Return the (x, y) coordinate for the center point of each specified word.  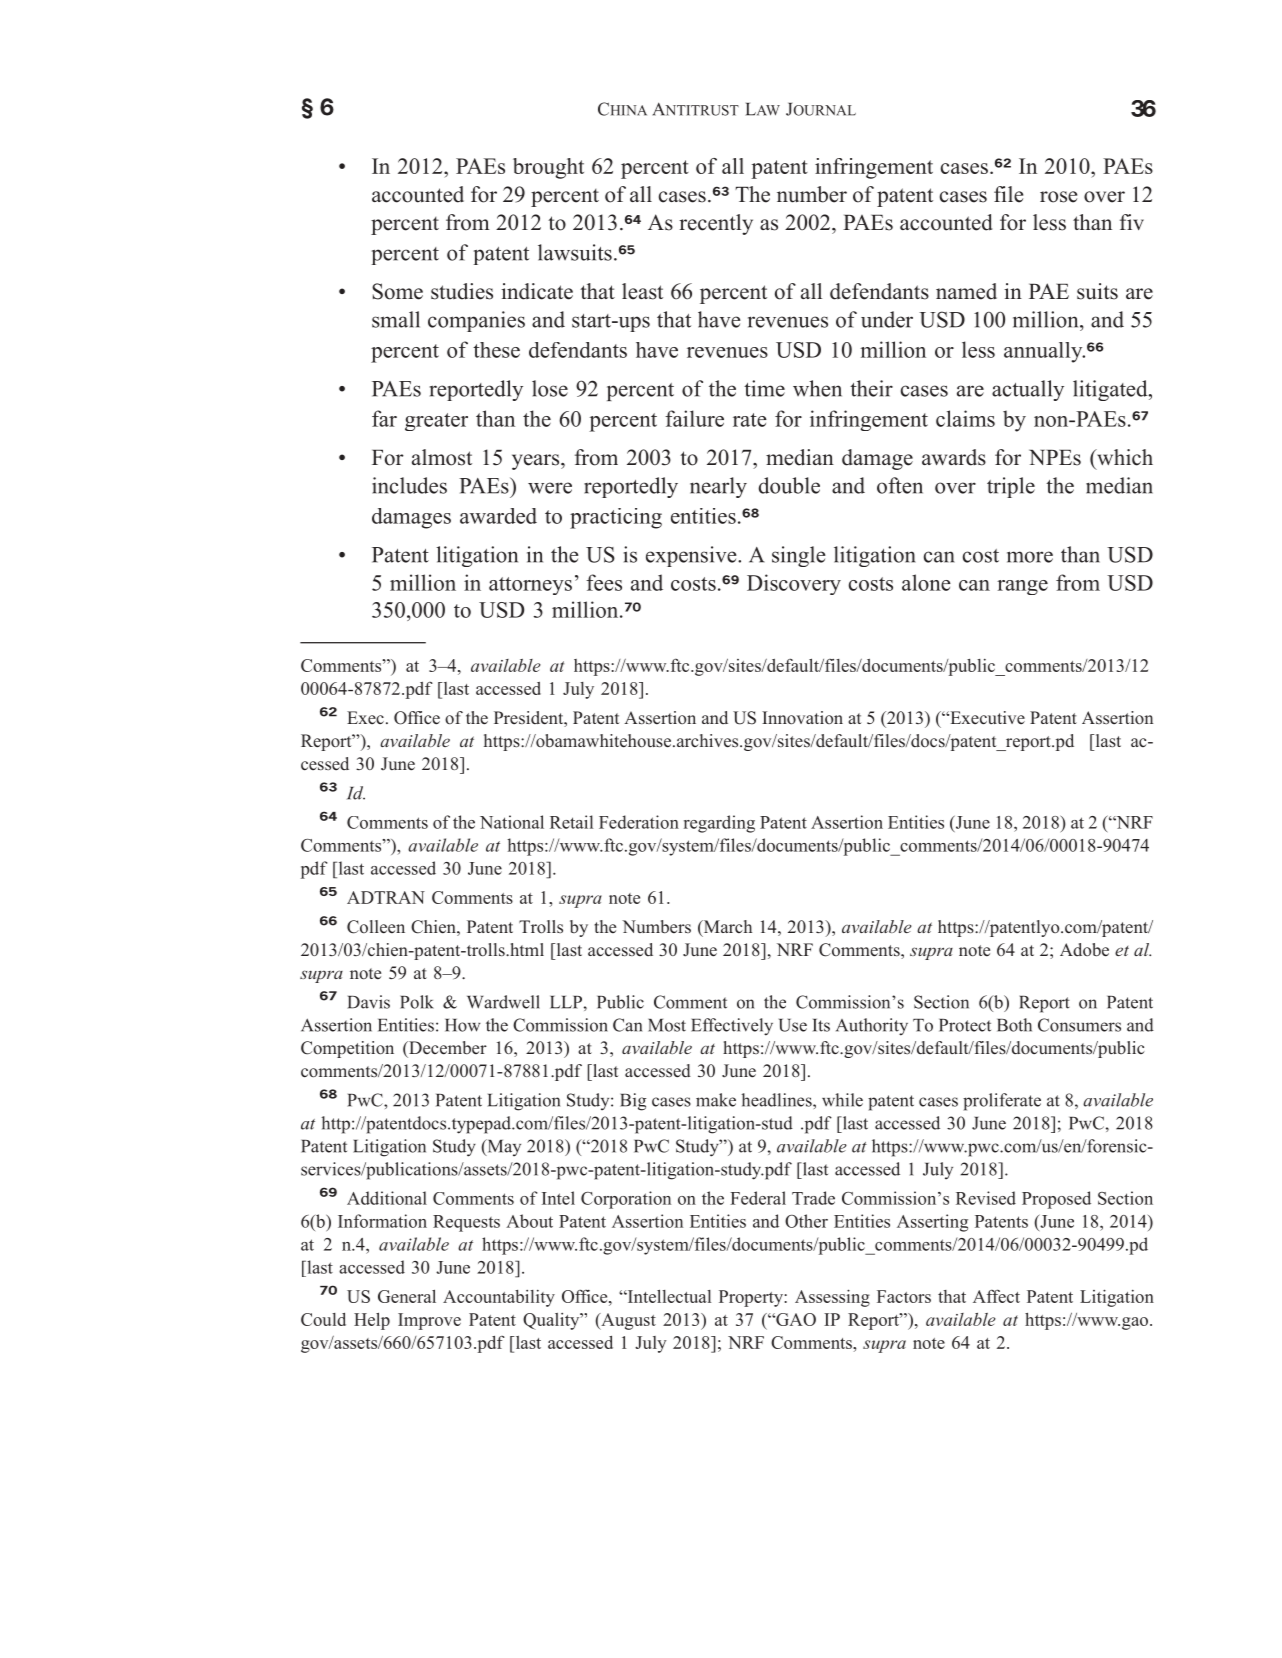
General (407, 1296)
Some (397, 291)
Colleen (376, 927)
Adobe (1084, 950)
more (1030, 557)
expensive (692, 556)
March (726, 928)
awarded (498, 516)
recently (716, 224)
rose (1058, 197)
